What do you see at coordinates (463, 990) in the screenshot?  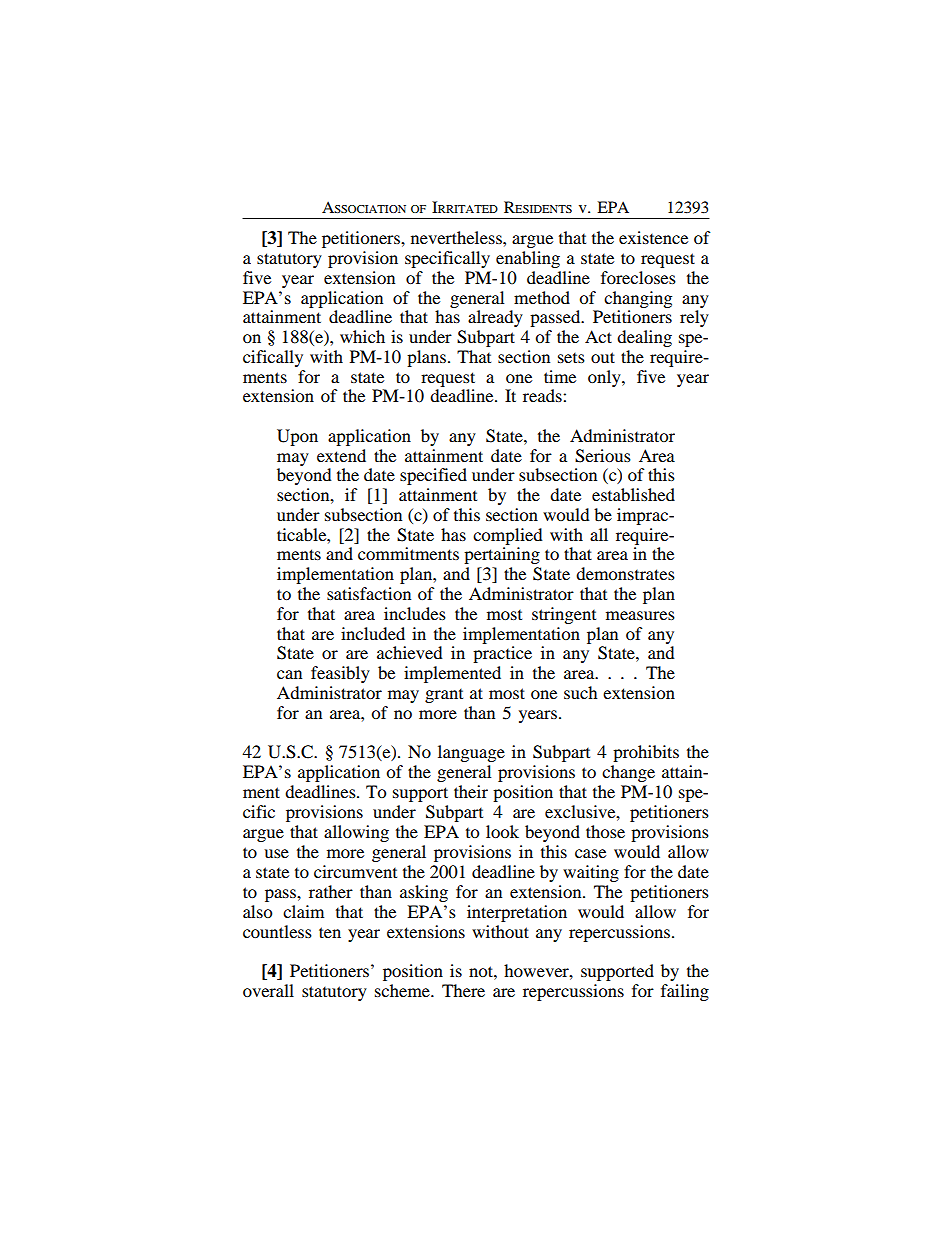 I see `There` at bounding box center [463, 990].
